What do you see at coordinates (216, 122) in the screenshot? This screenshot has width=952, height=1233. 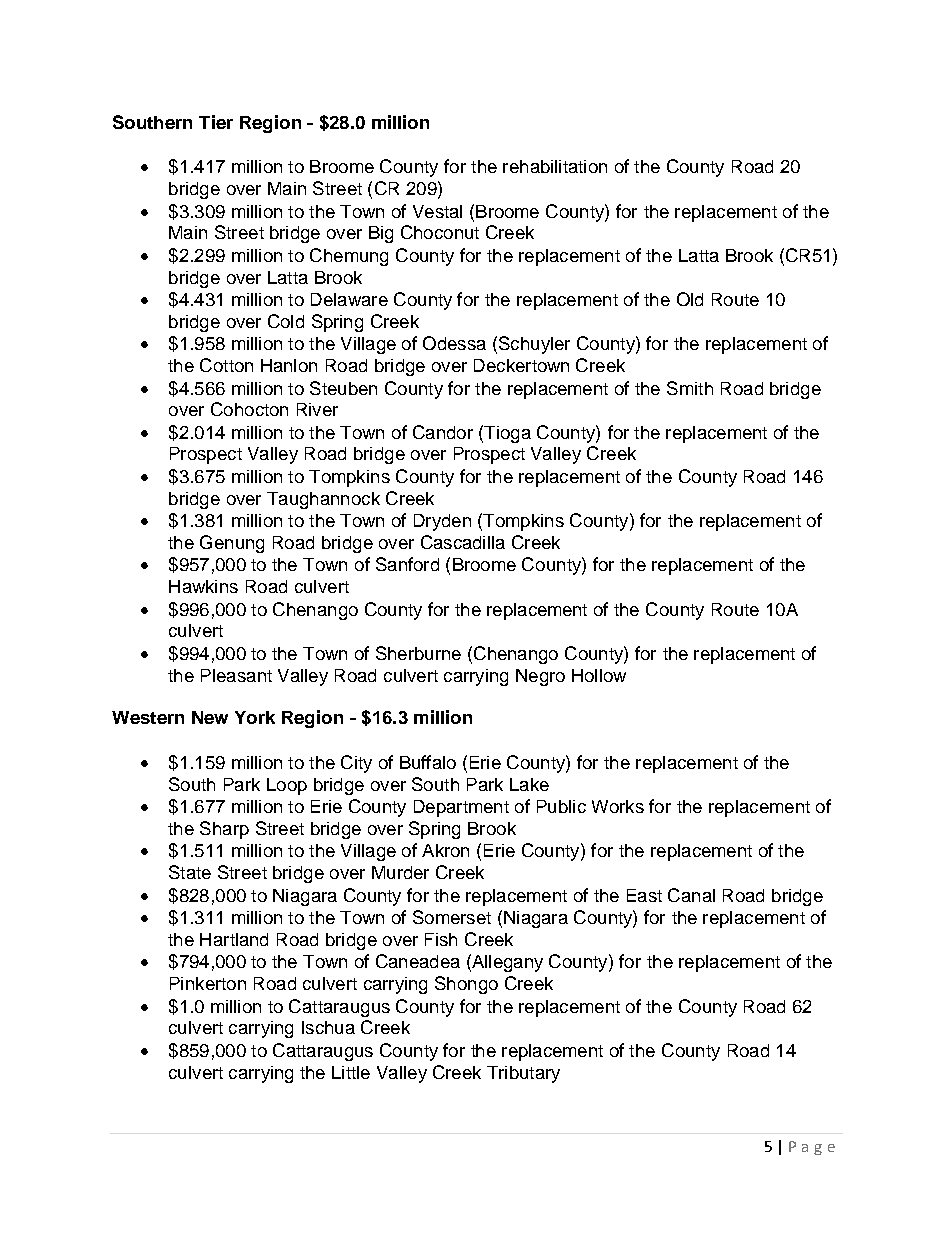 I see `Tier` at bounding box center [216, 122].
